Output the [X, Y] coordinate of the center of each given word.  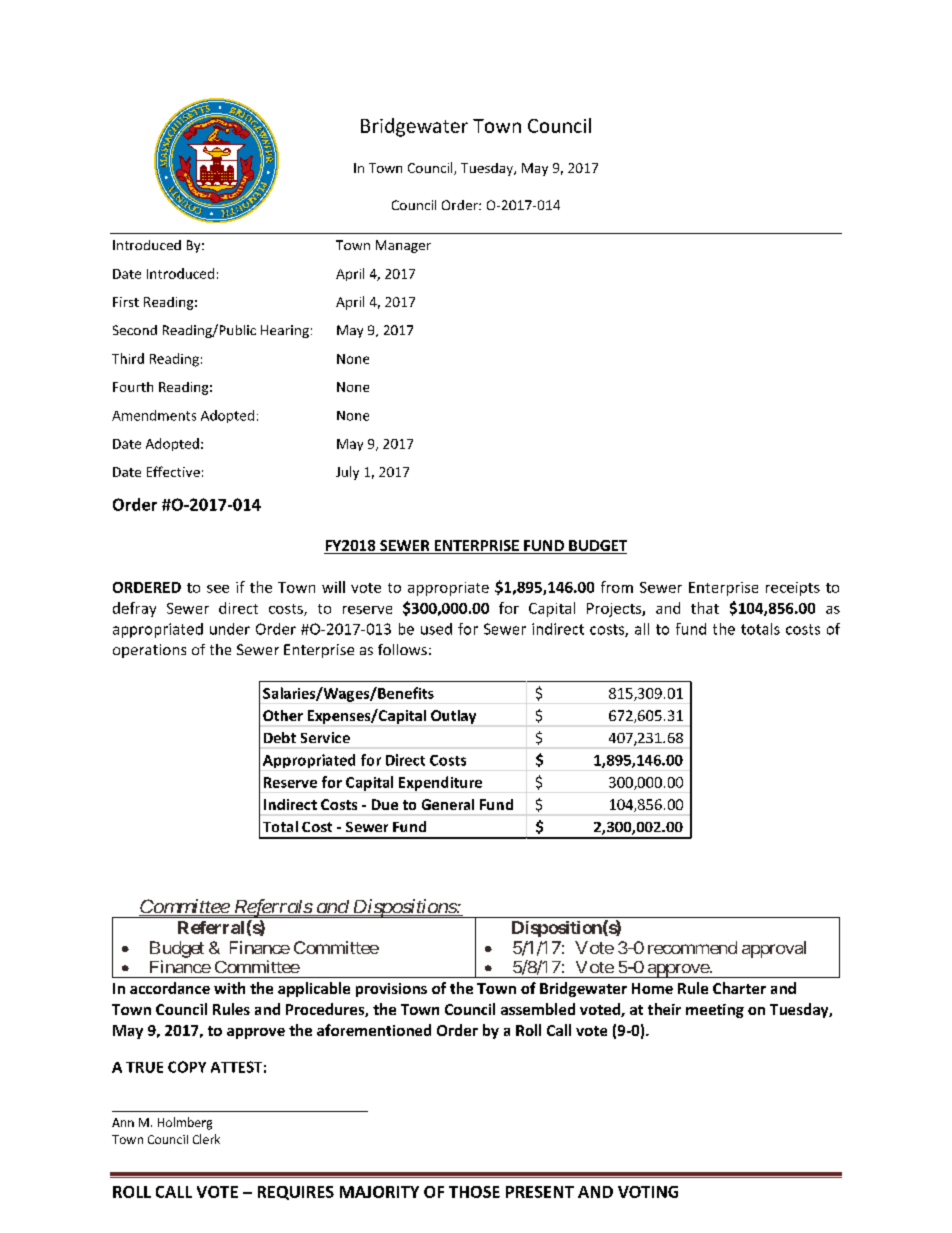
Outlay [453, 717]
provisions [391, 990]
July [347, 473]
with [229, 988]
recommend [692, 947]
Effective [173, 471]
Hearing [285, 331]
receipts [793, 589]
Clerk [206, 1139]
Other [283, 715]
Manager [403, 246]
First [126, 302]
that [705, 608]
